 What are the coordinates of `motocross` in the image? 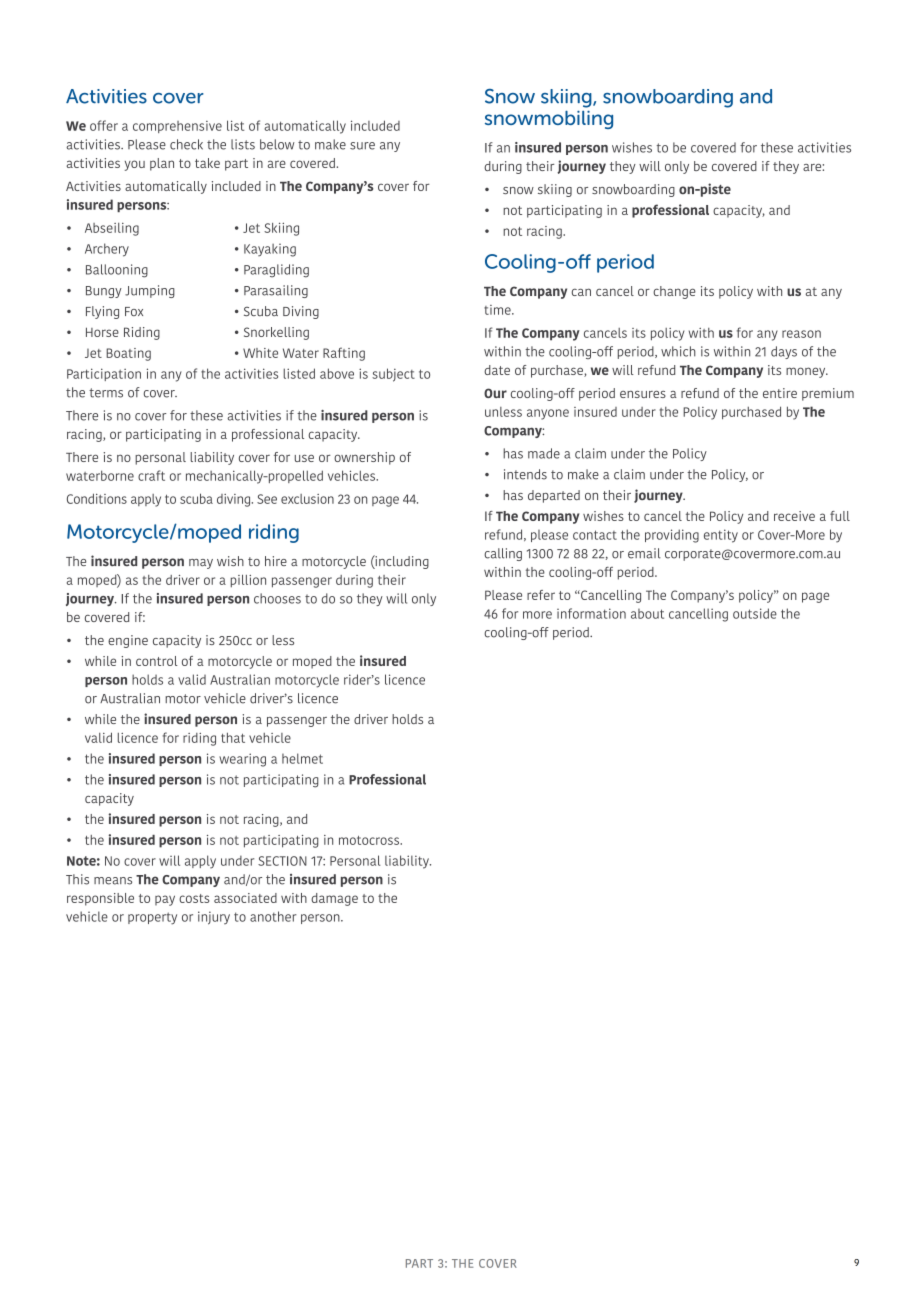 It's located at (370, 840).
